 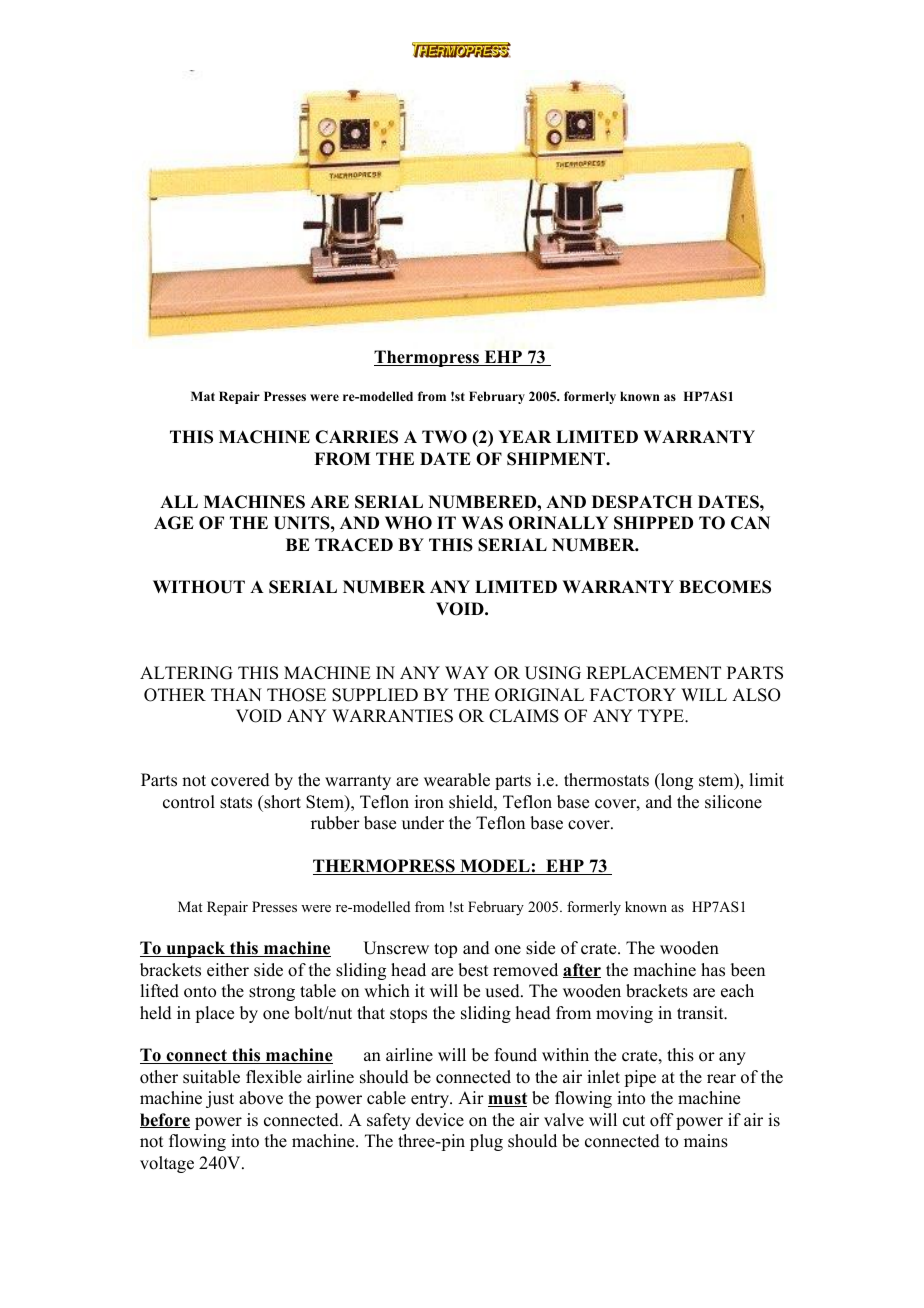 I want to click on voltage, so click(x=167, y=1164).
